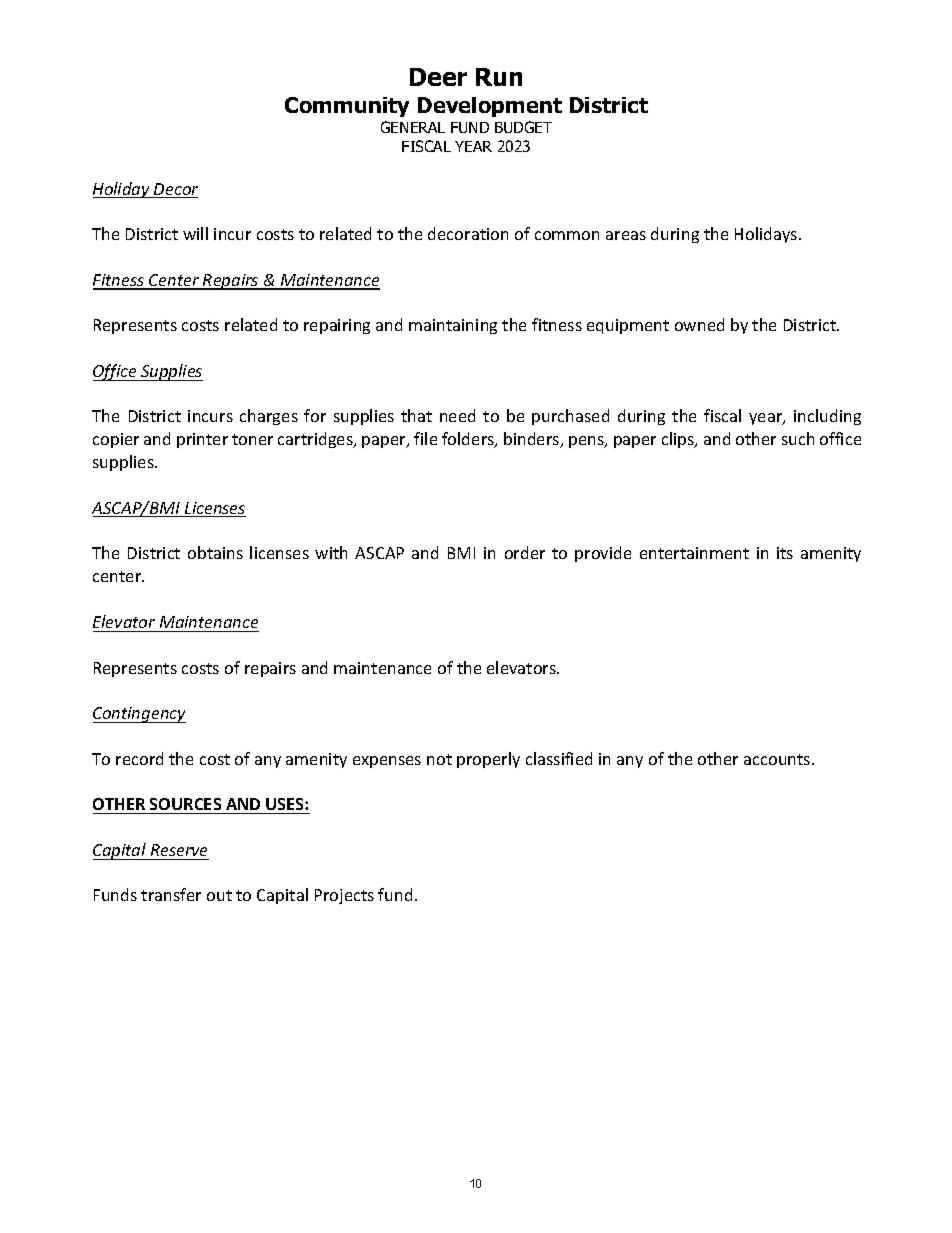  I want to click on owned, so click(699, 324).
